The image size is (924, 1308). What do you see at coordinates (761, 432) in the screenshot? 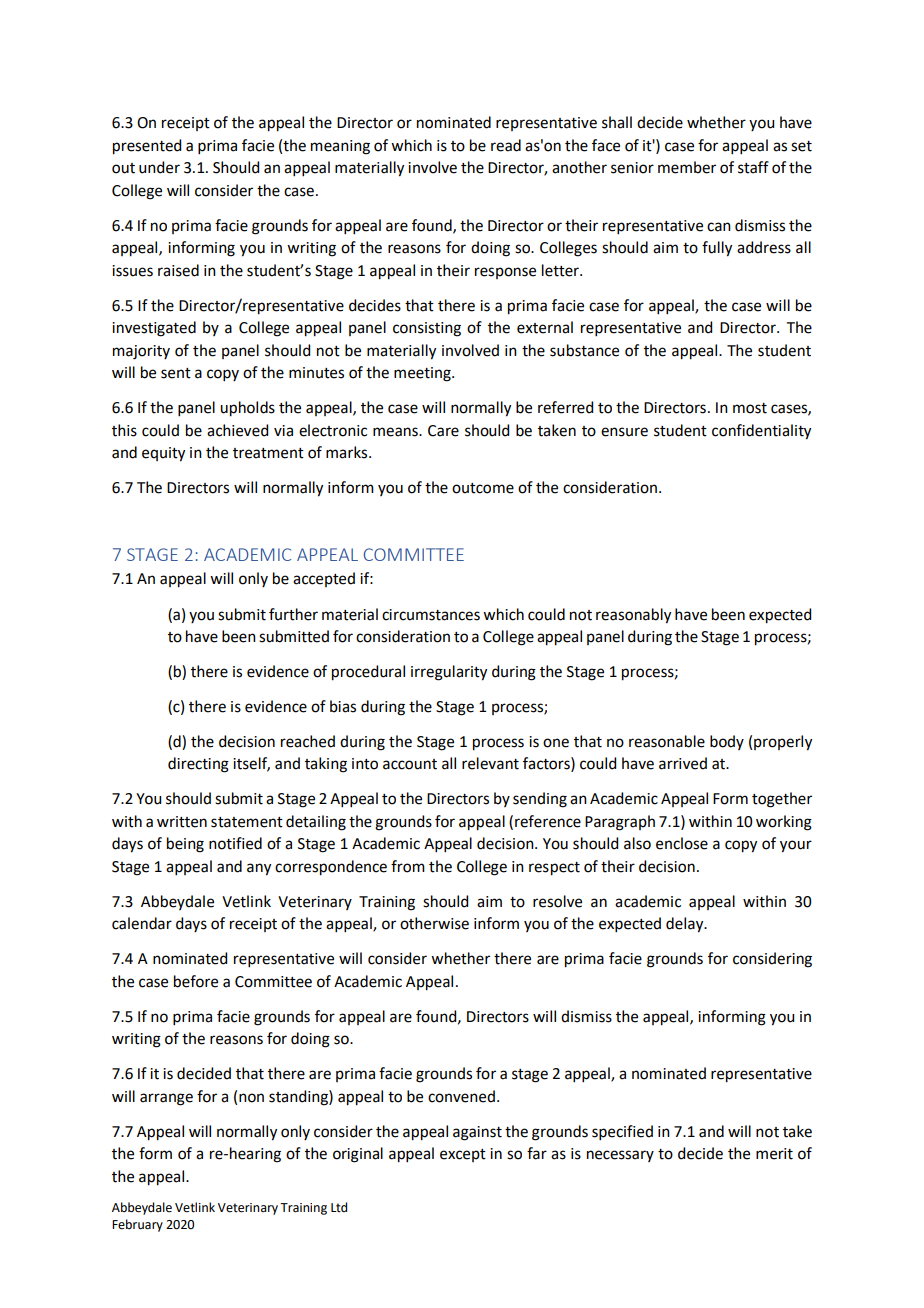
I see `confidentiality` at bounding box center [761, 432].
